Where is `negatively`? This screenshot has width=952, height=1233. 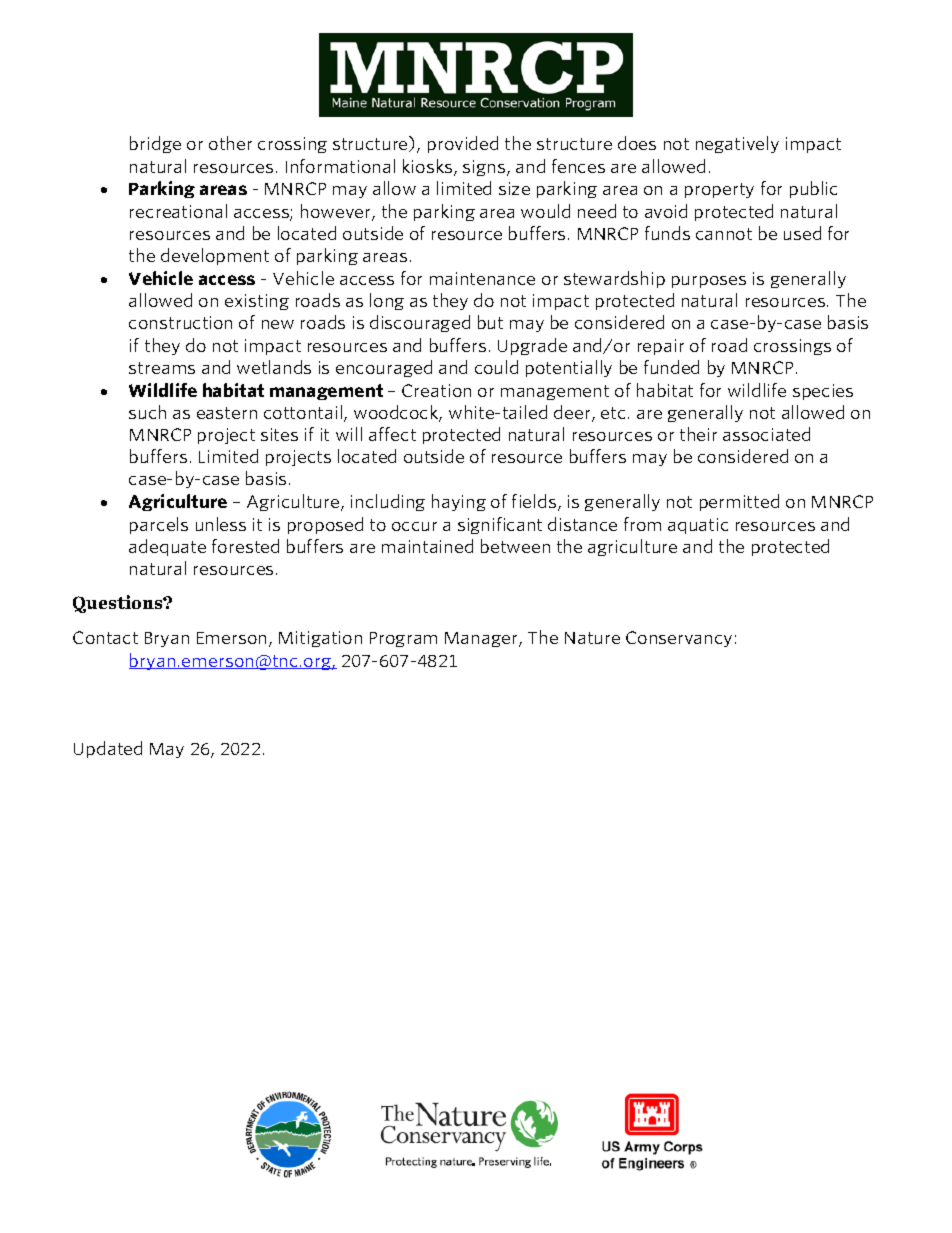 negatively is located at coordinates (737, 144).
